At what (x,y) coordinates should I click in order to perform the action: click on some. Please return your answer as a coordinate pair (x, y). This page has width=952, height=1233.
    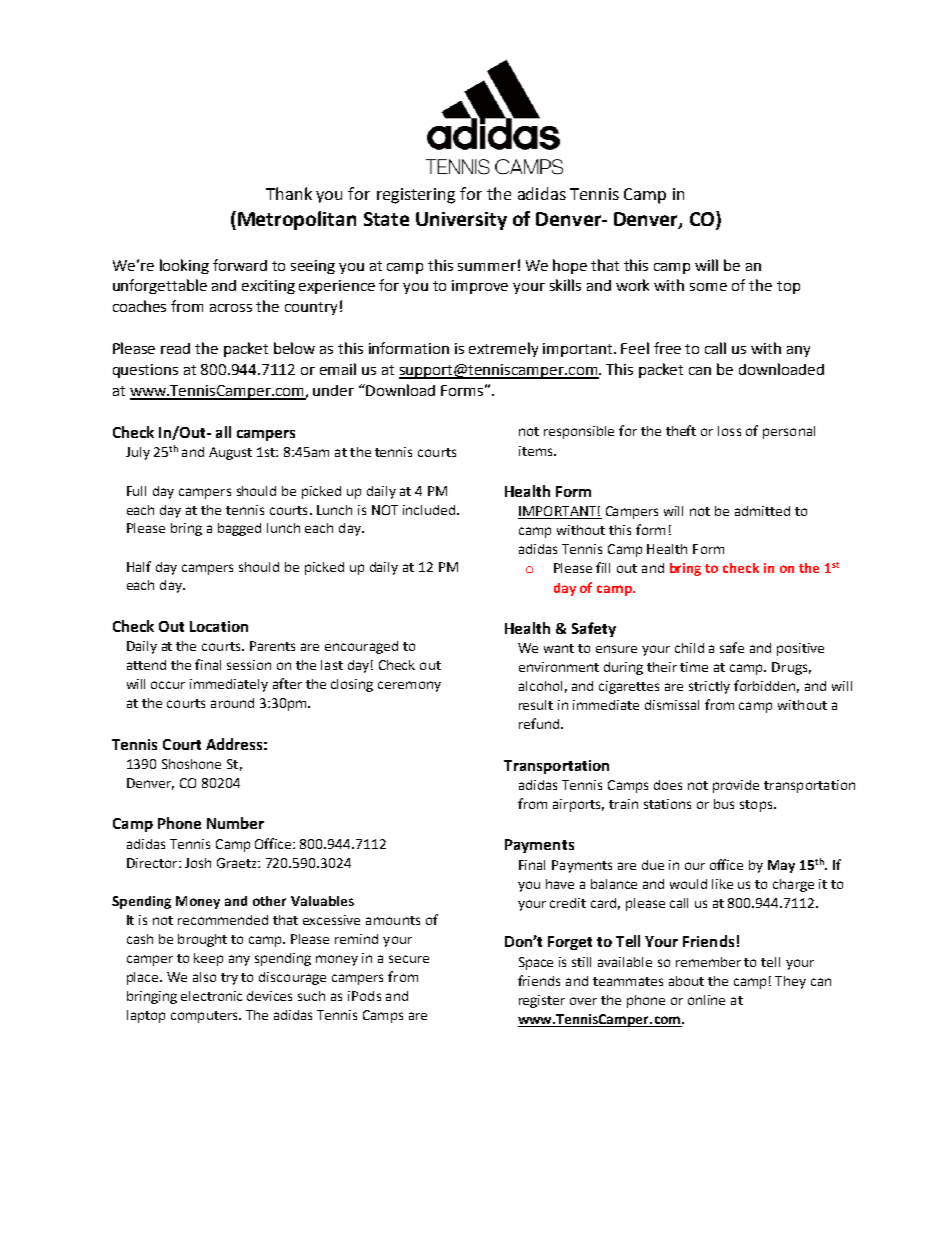
    Looking at the image, I should click on (708, 287).
